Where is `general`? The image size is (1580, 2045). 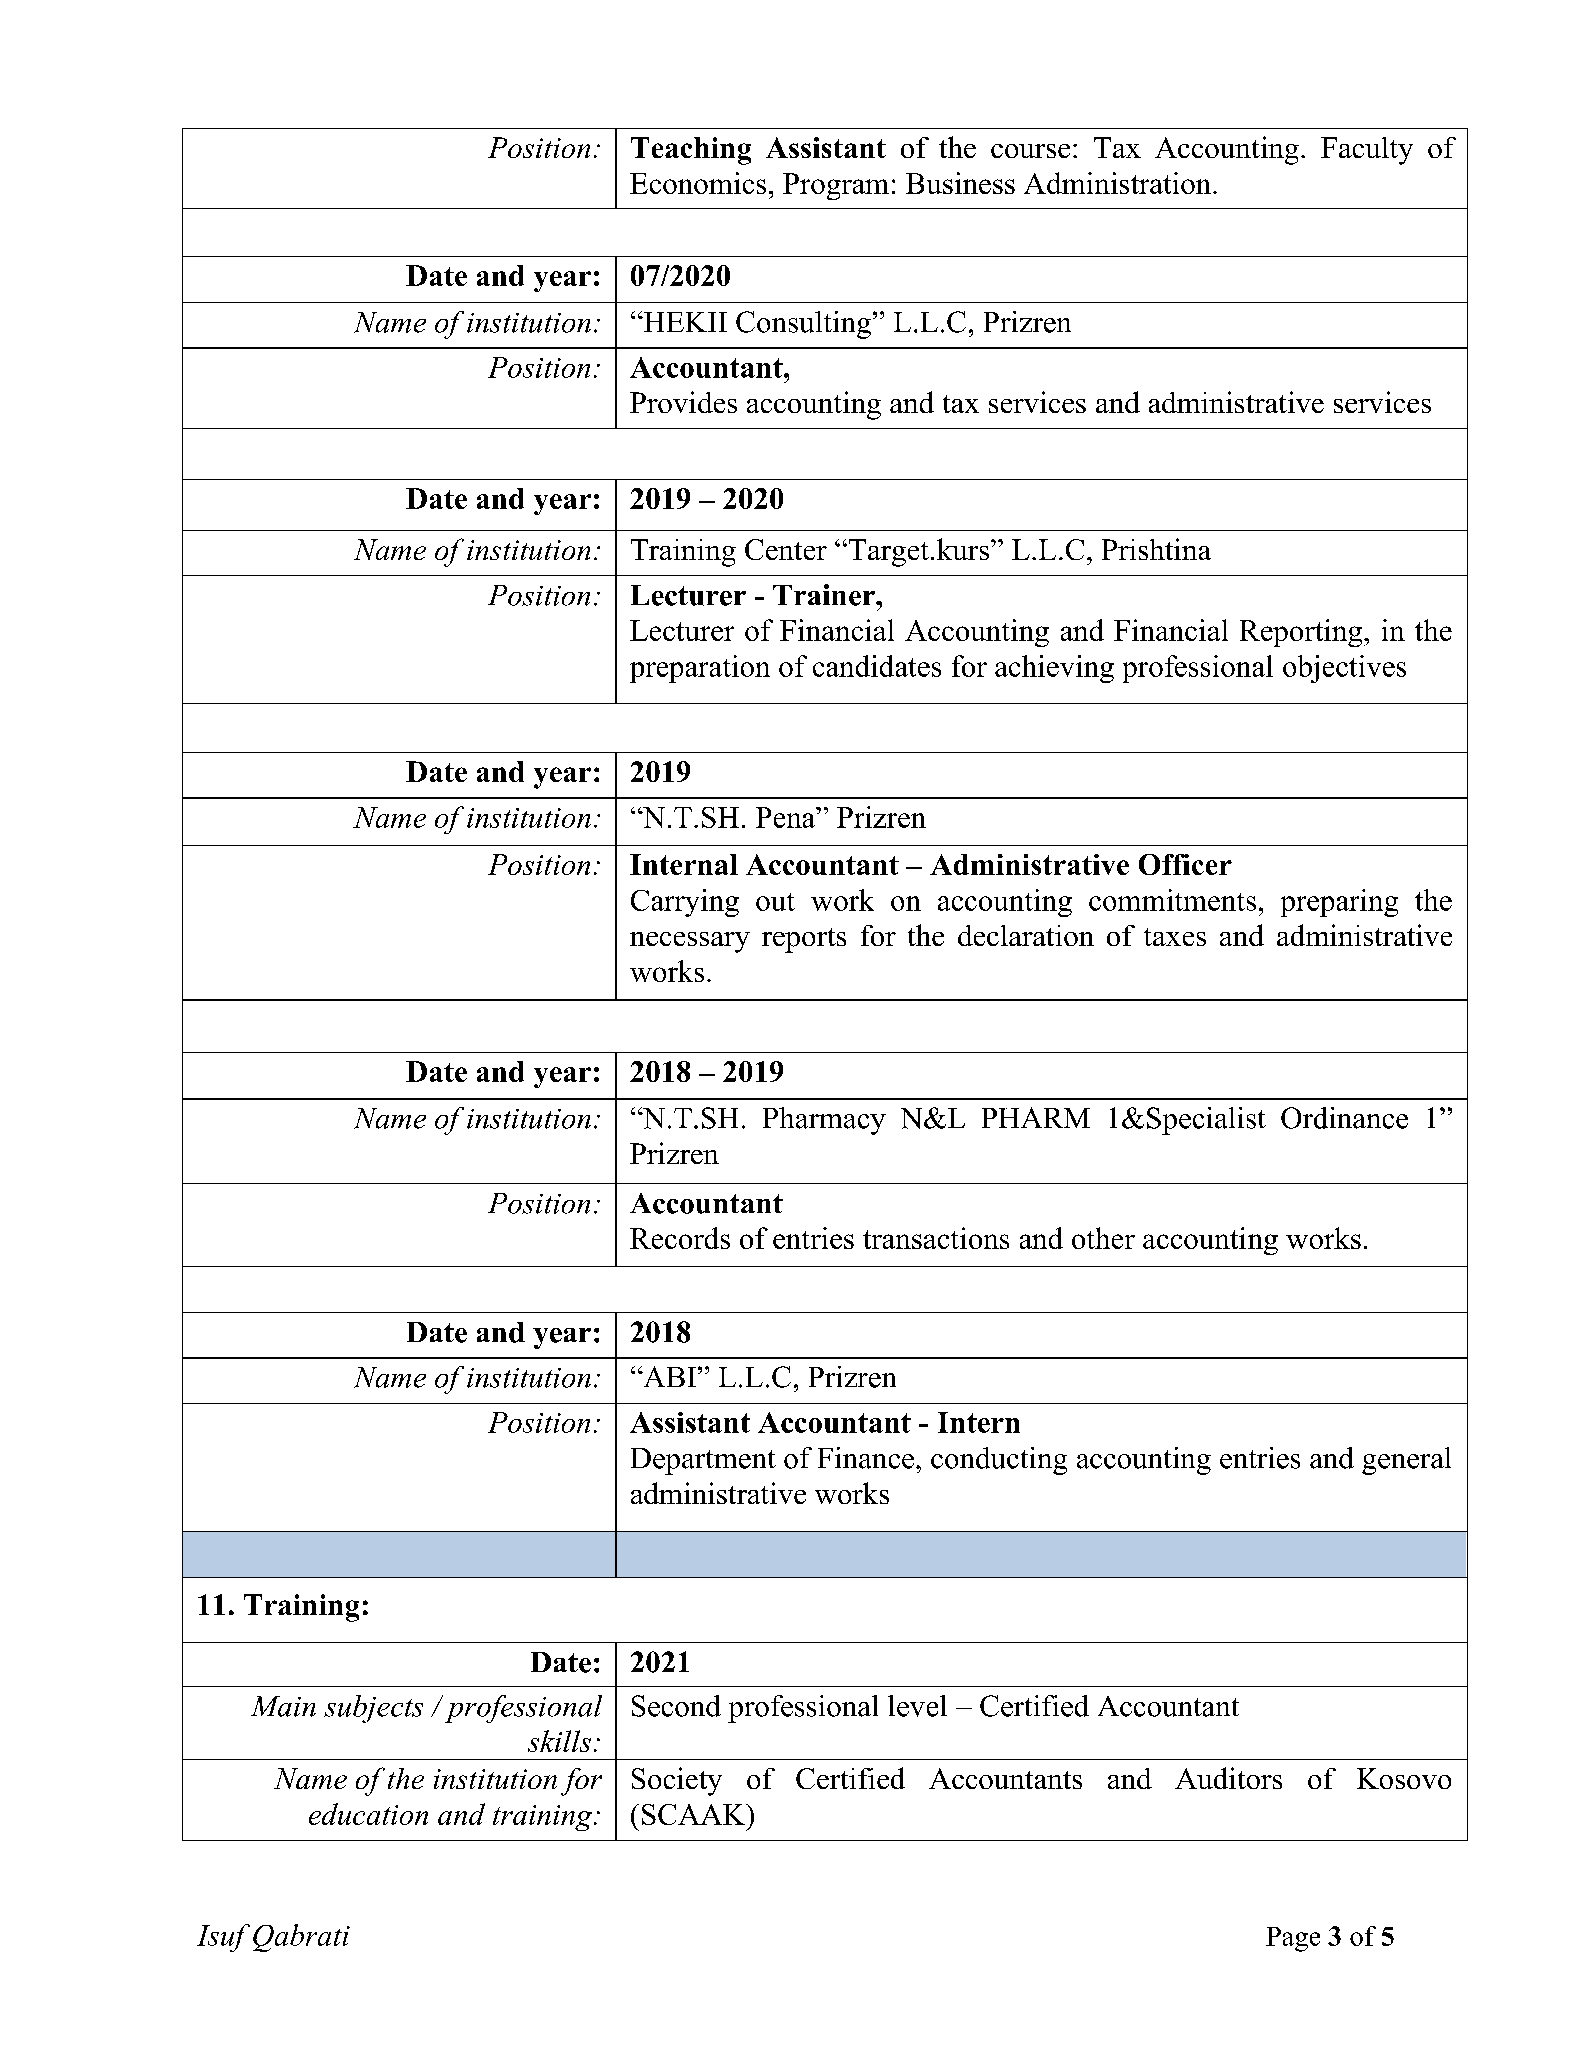 general is located at coordinates (1406, 1461).
